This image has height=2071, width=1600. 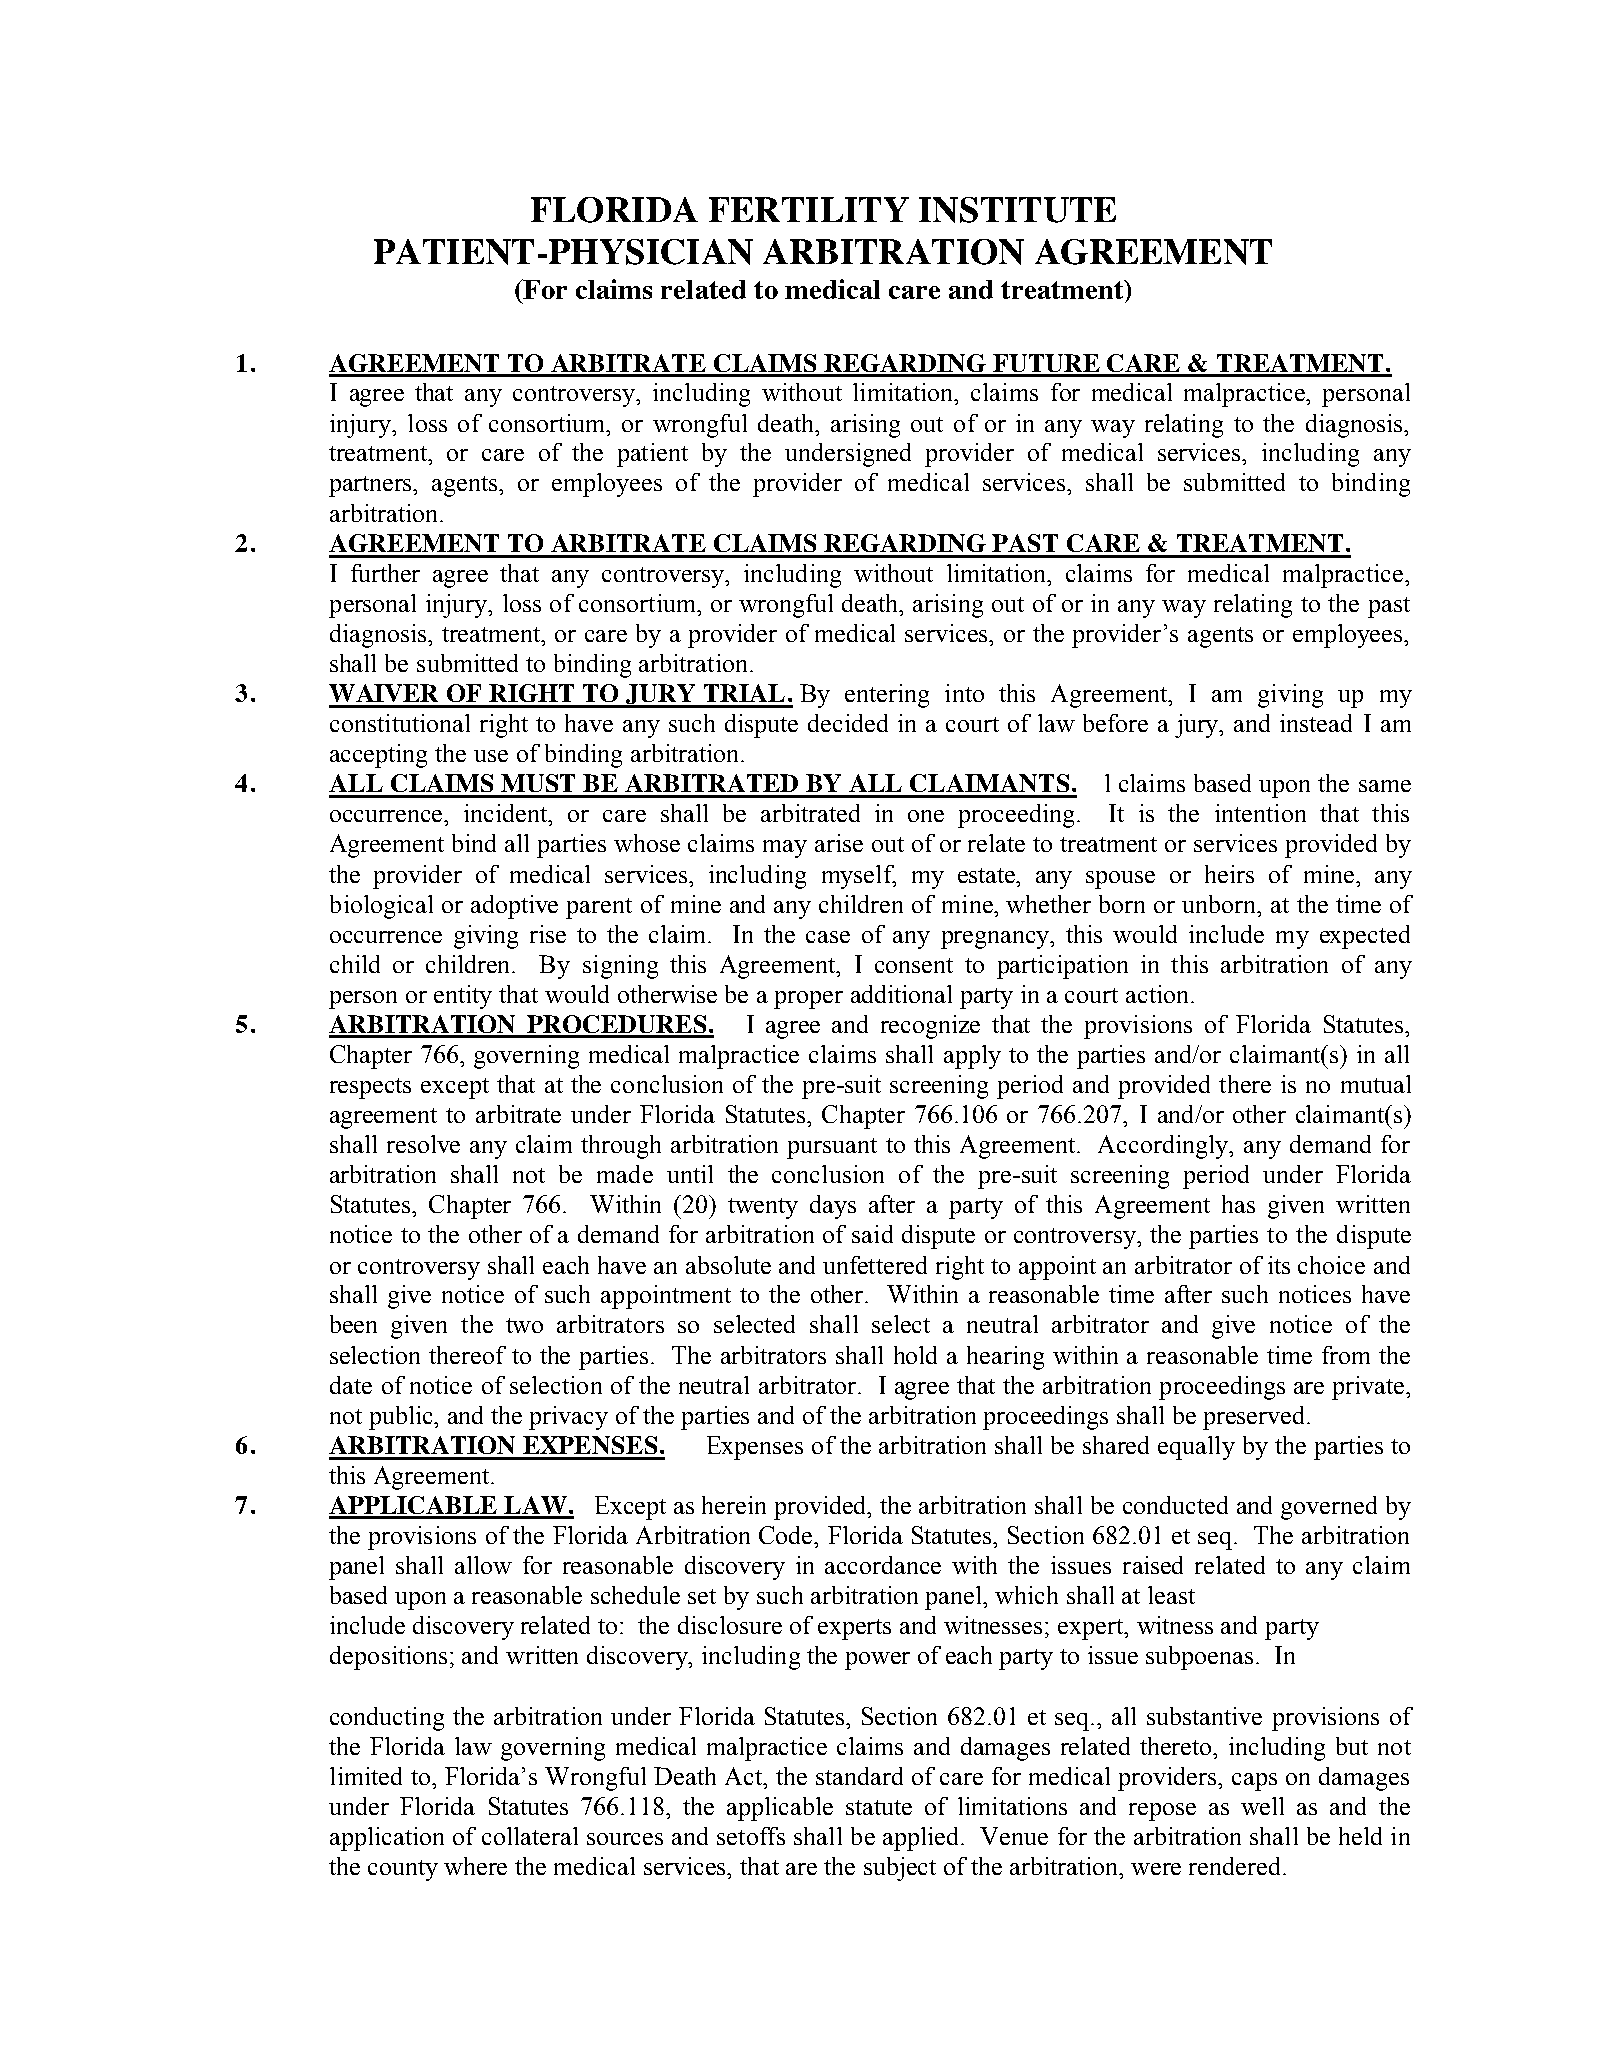 What do you see at coordinates (922, 1839) in the image?
I see `applied` at bounding box center [922, 1839].
